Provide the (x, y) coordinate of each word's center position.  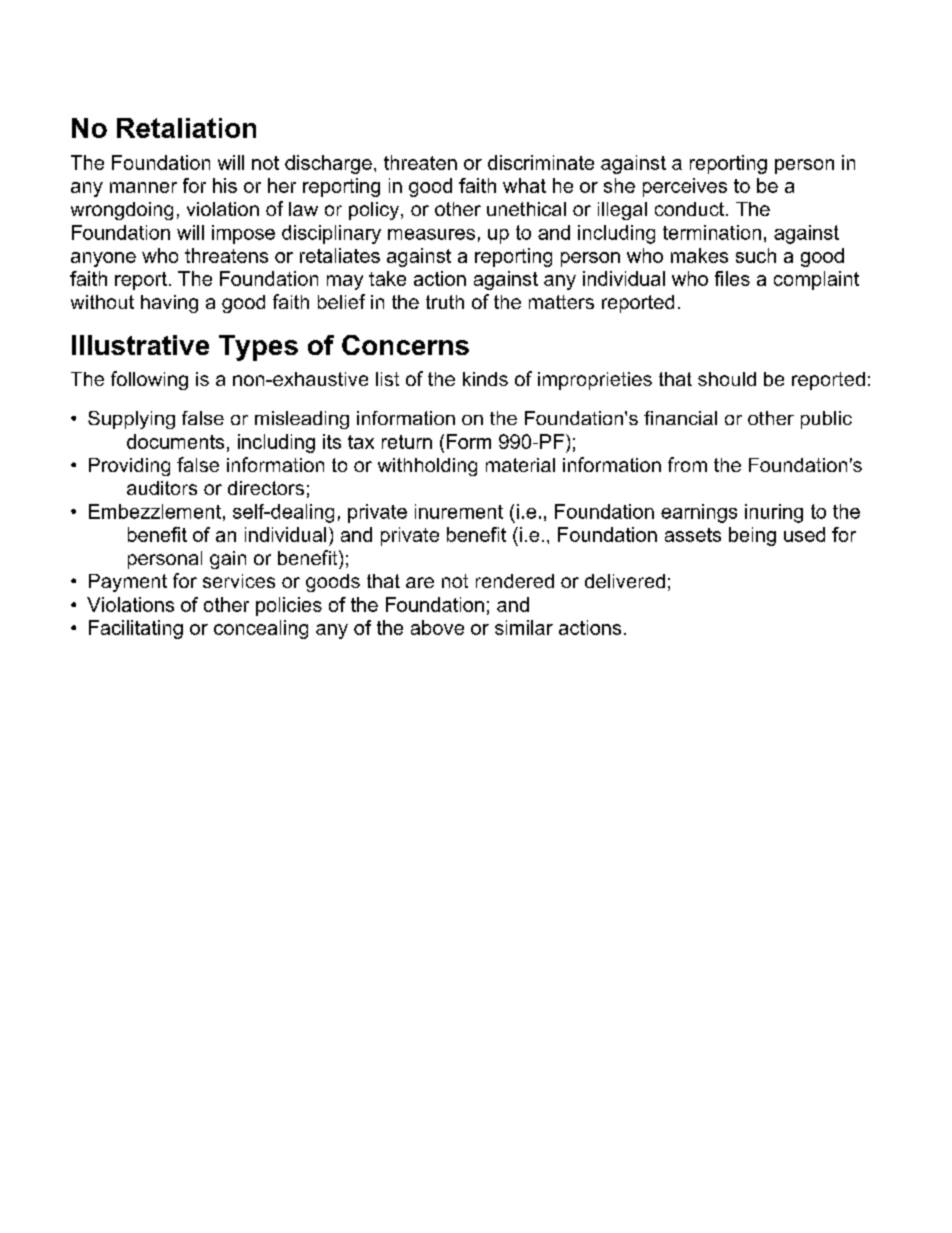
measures (431, 234)
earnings (699, 513)
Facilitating (136, 629)
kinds (485, 379)
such (756, 255)
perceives (685, 187)
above (437, 627)
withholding (427, 467)
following (149, 380)
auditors (162, 488)
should (727, 379)
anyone (103, 259)
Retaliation (186, 128)
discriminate (541, 162)
